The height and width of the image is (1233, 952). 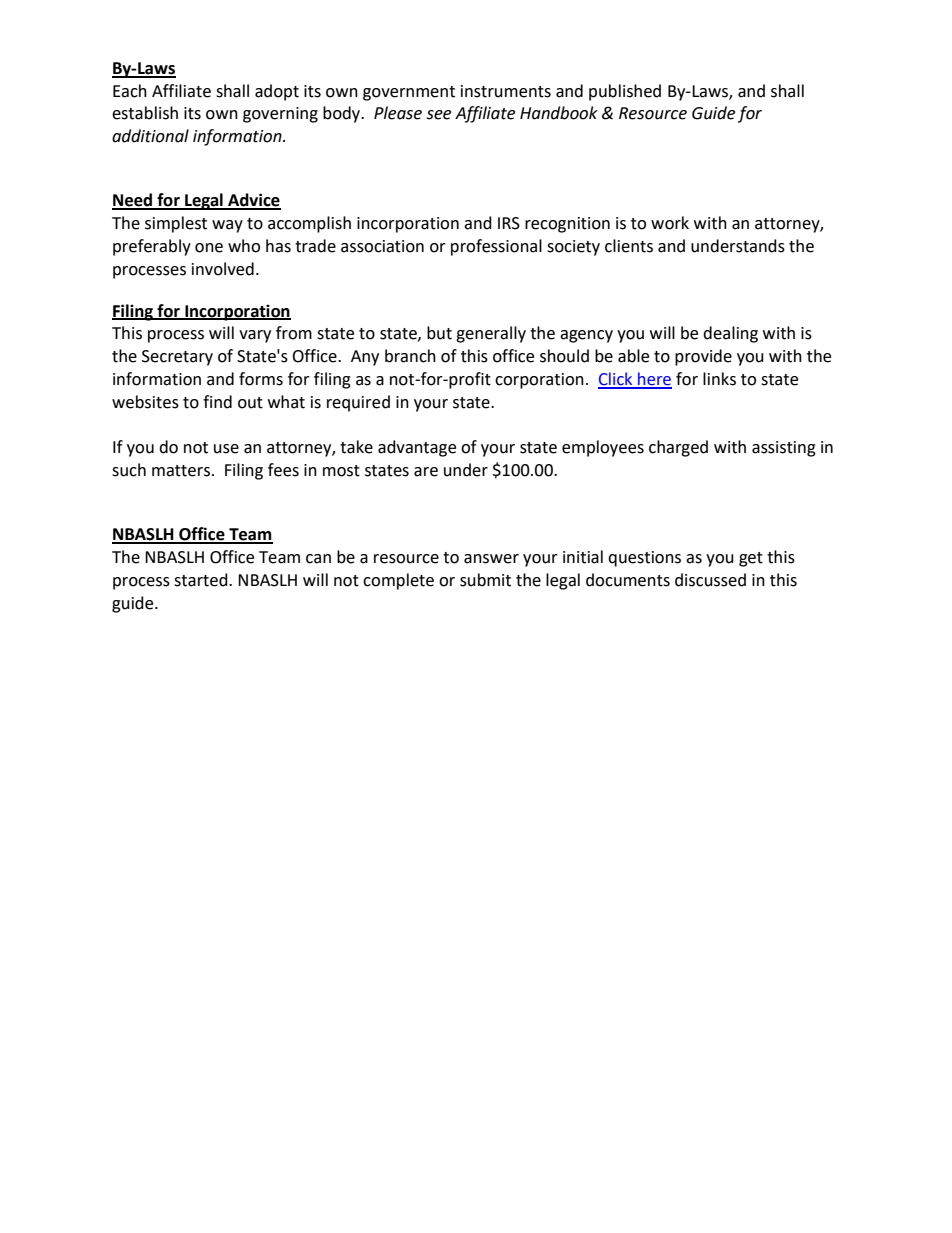 I want to click on vary, so click(x=255, y=336).
